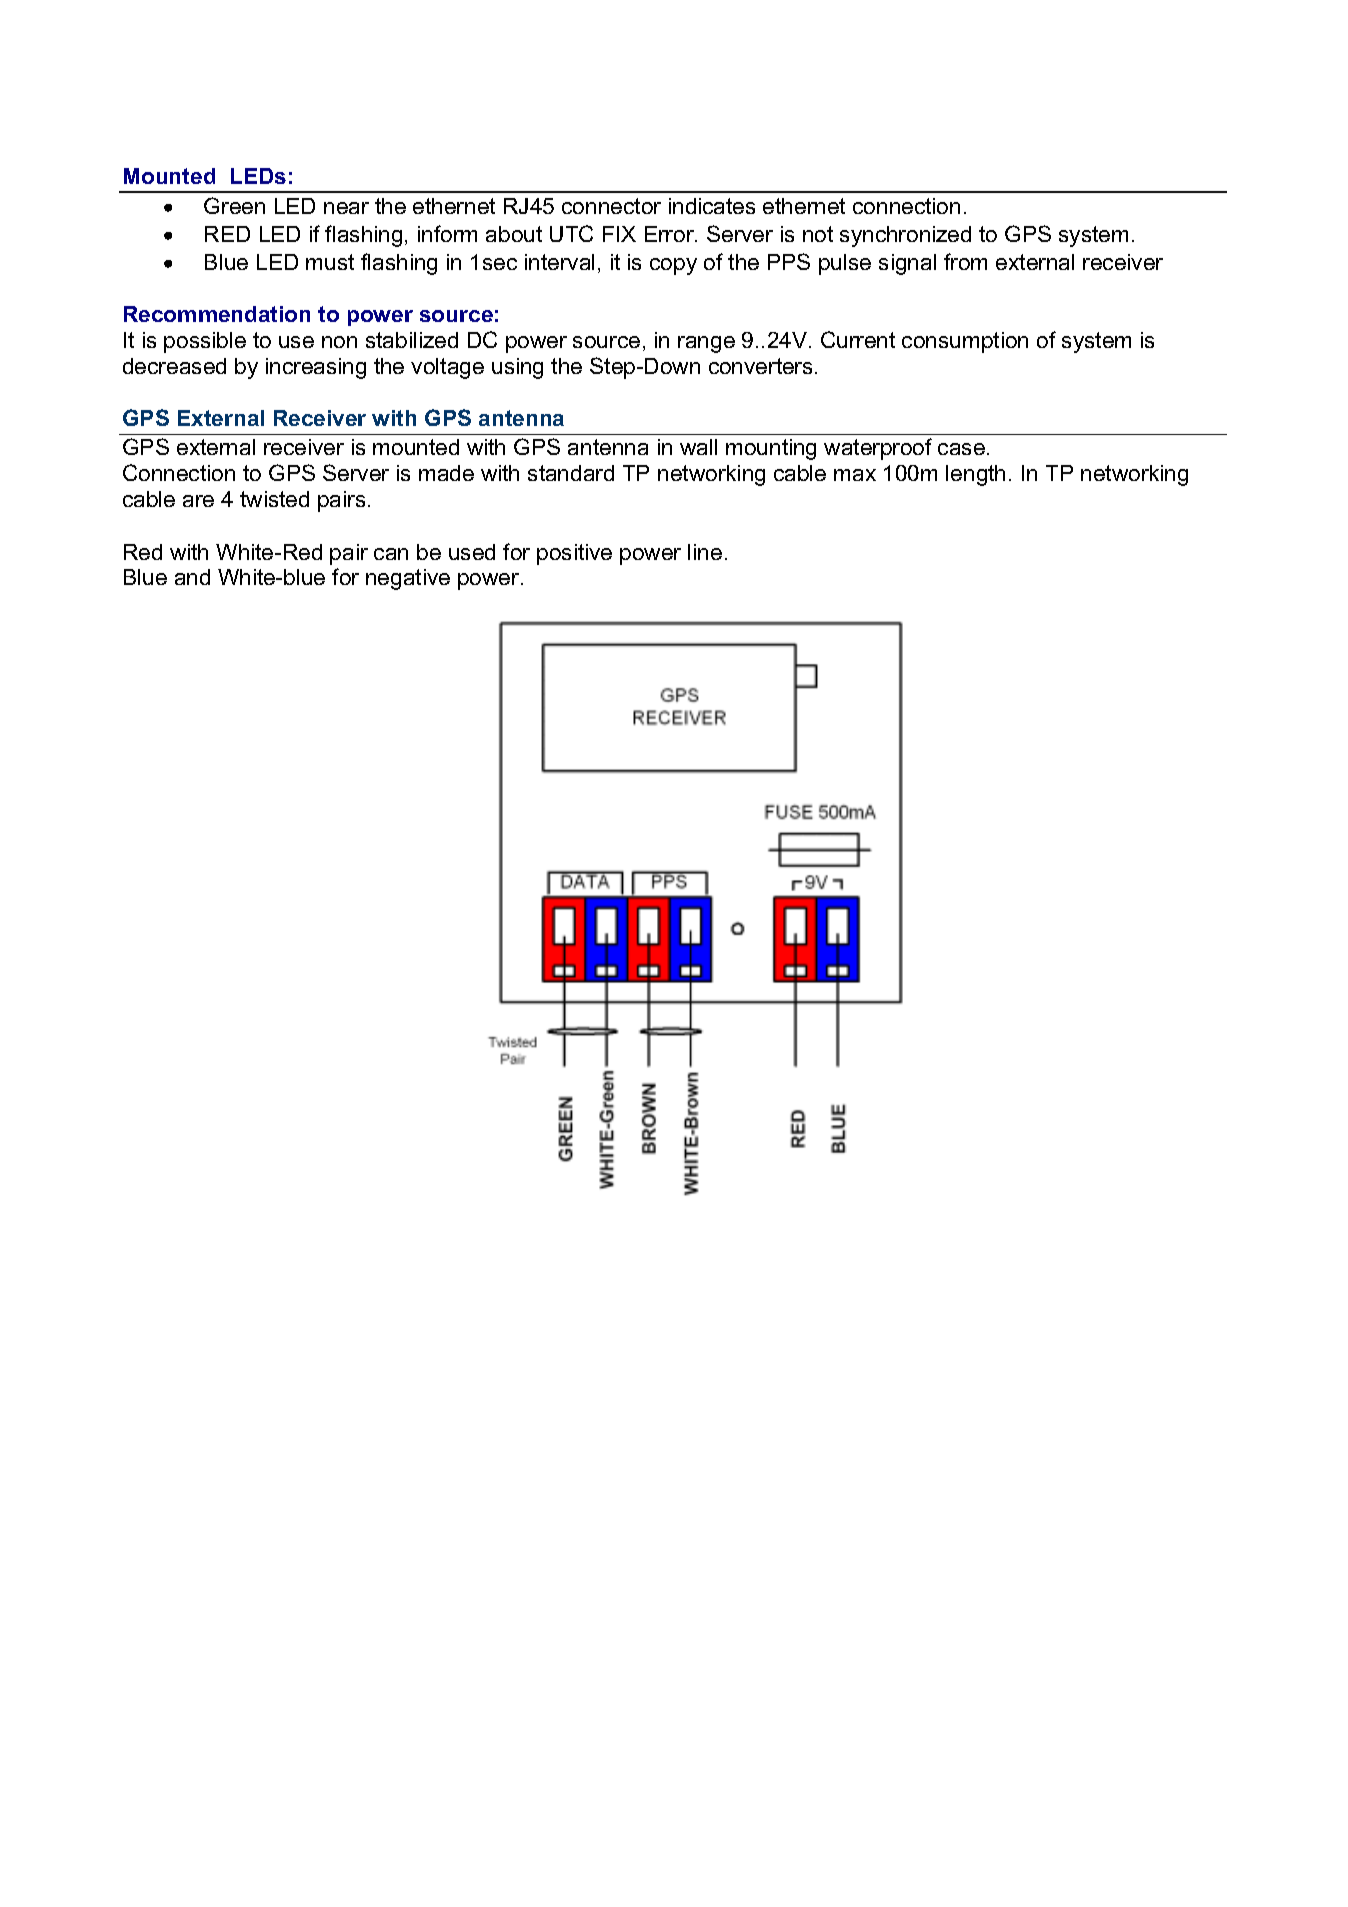 The height and width of the document is (1907, 1348). What do you see at coordinates (611, 206) in the document?
I see `connector` at bounding box center [611, 206].
